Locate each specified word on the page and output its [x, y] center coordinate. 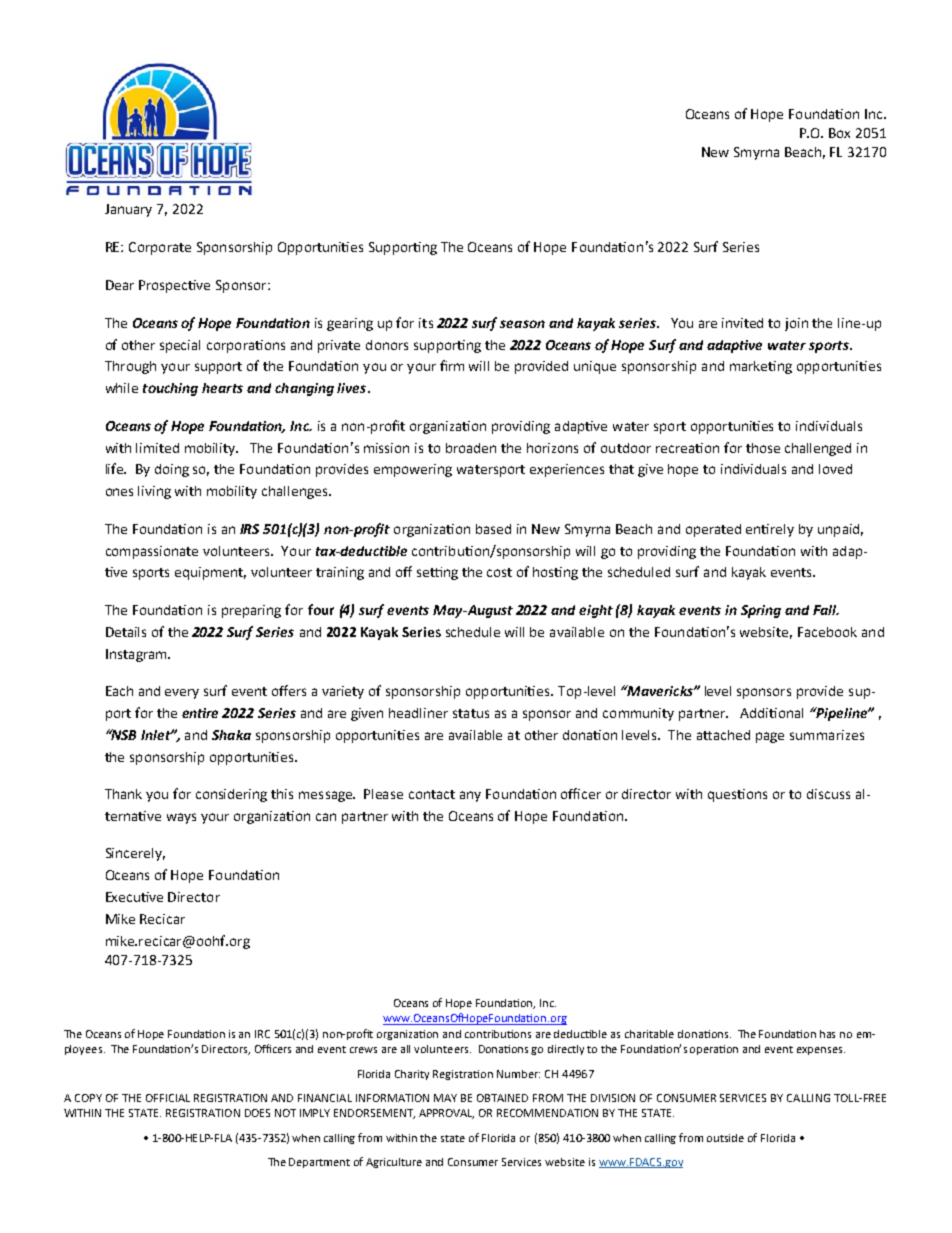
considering [231, 795]
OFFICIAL [168, 1098]
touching [170, 389]
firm [452, 365]
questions [737, 795]
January [128, 210]
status [471, 713]
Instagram [137, 655]
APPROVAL [446, 1114]
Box [839, 133]
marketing [761, 367]
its [426, 323]
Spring [761, 611]
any [470, 796]
